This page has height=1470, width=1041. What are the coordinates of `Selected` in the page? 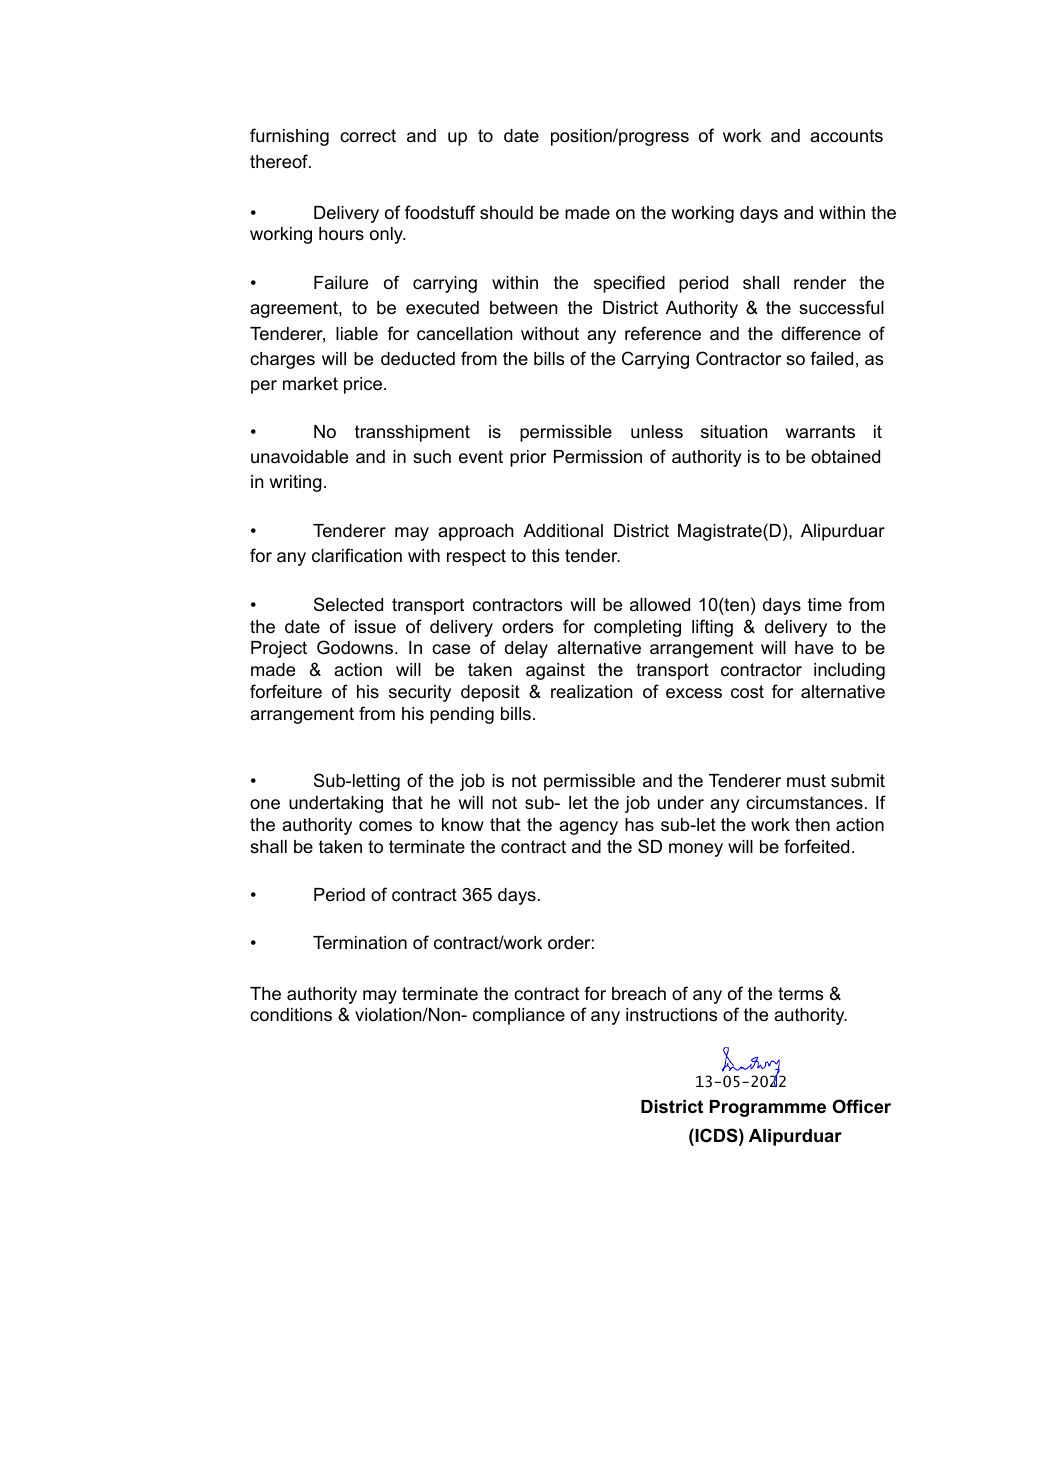 It's located at (348, 604).
